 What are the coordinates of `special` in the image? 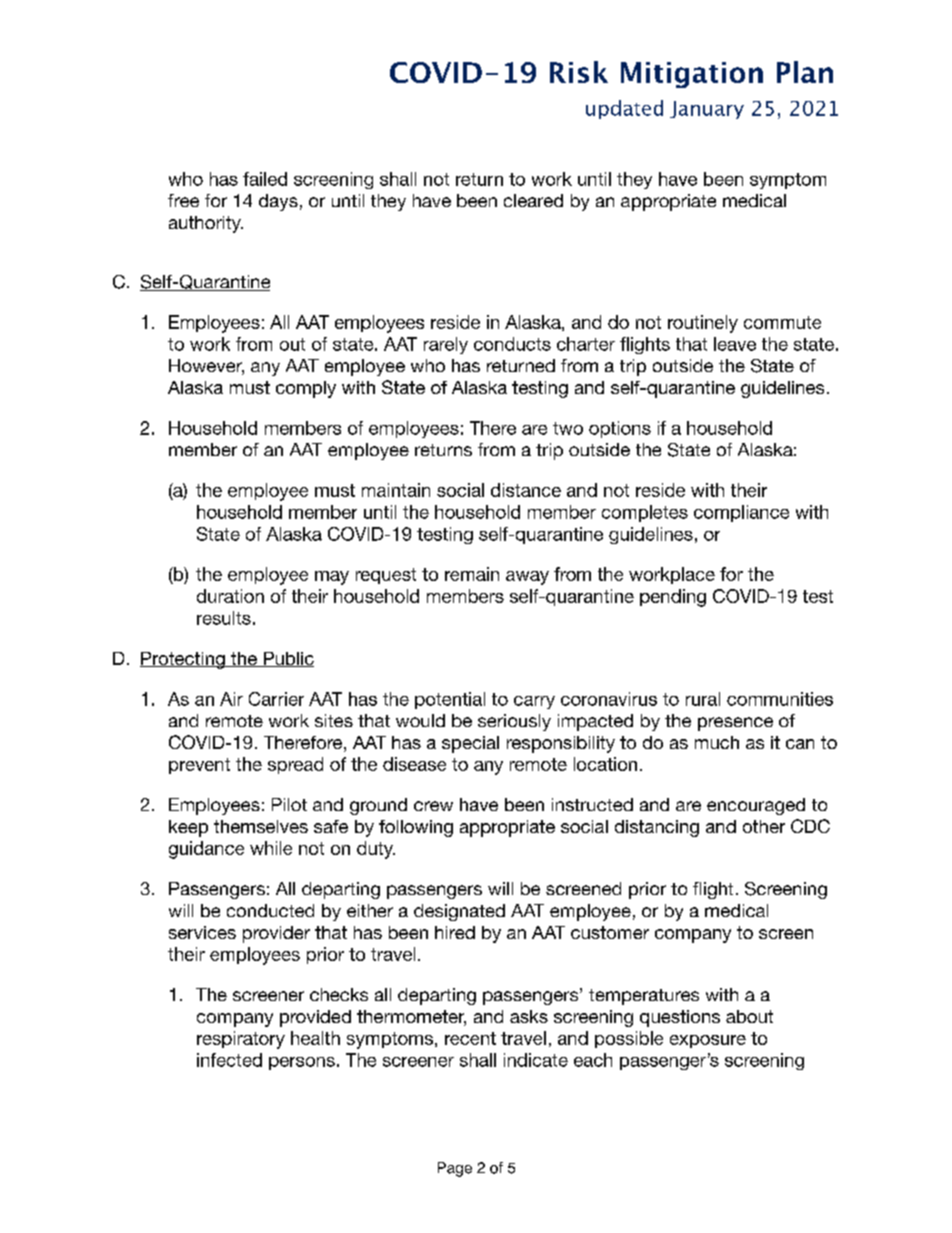 It's located at (470, 744).
